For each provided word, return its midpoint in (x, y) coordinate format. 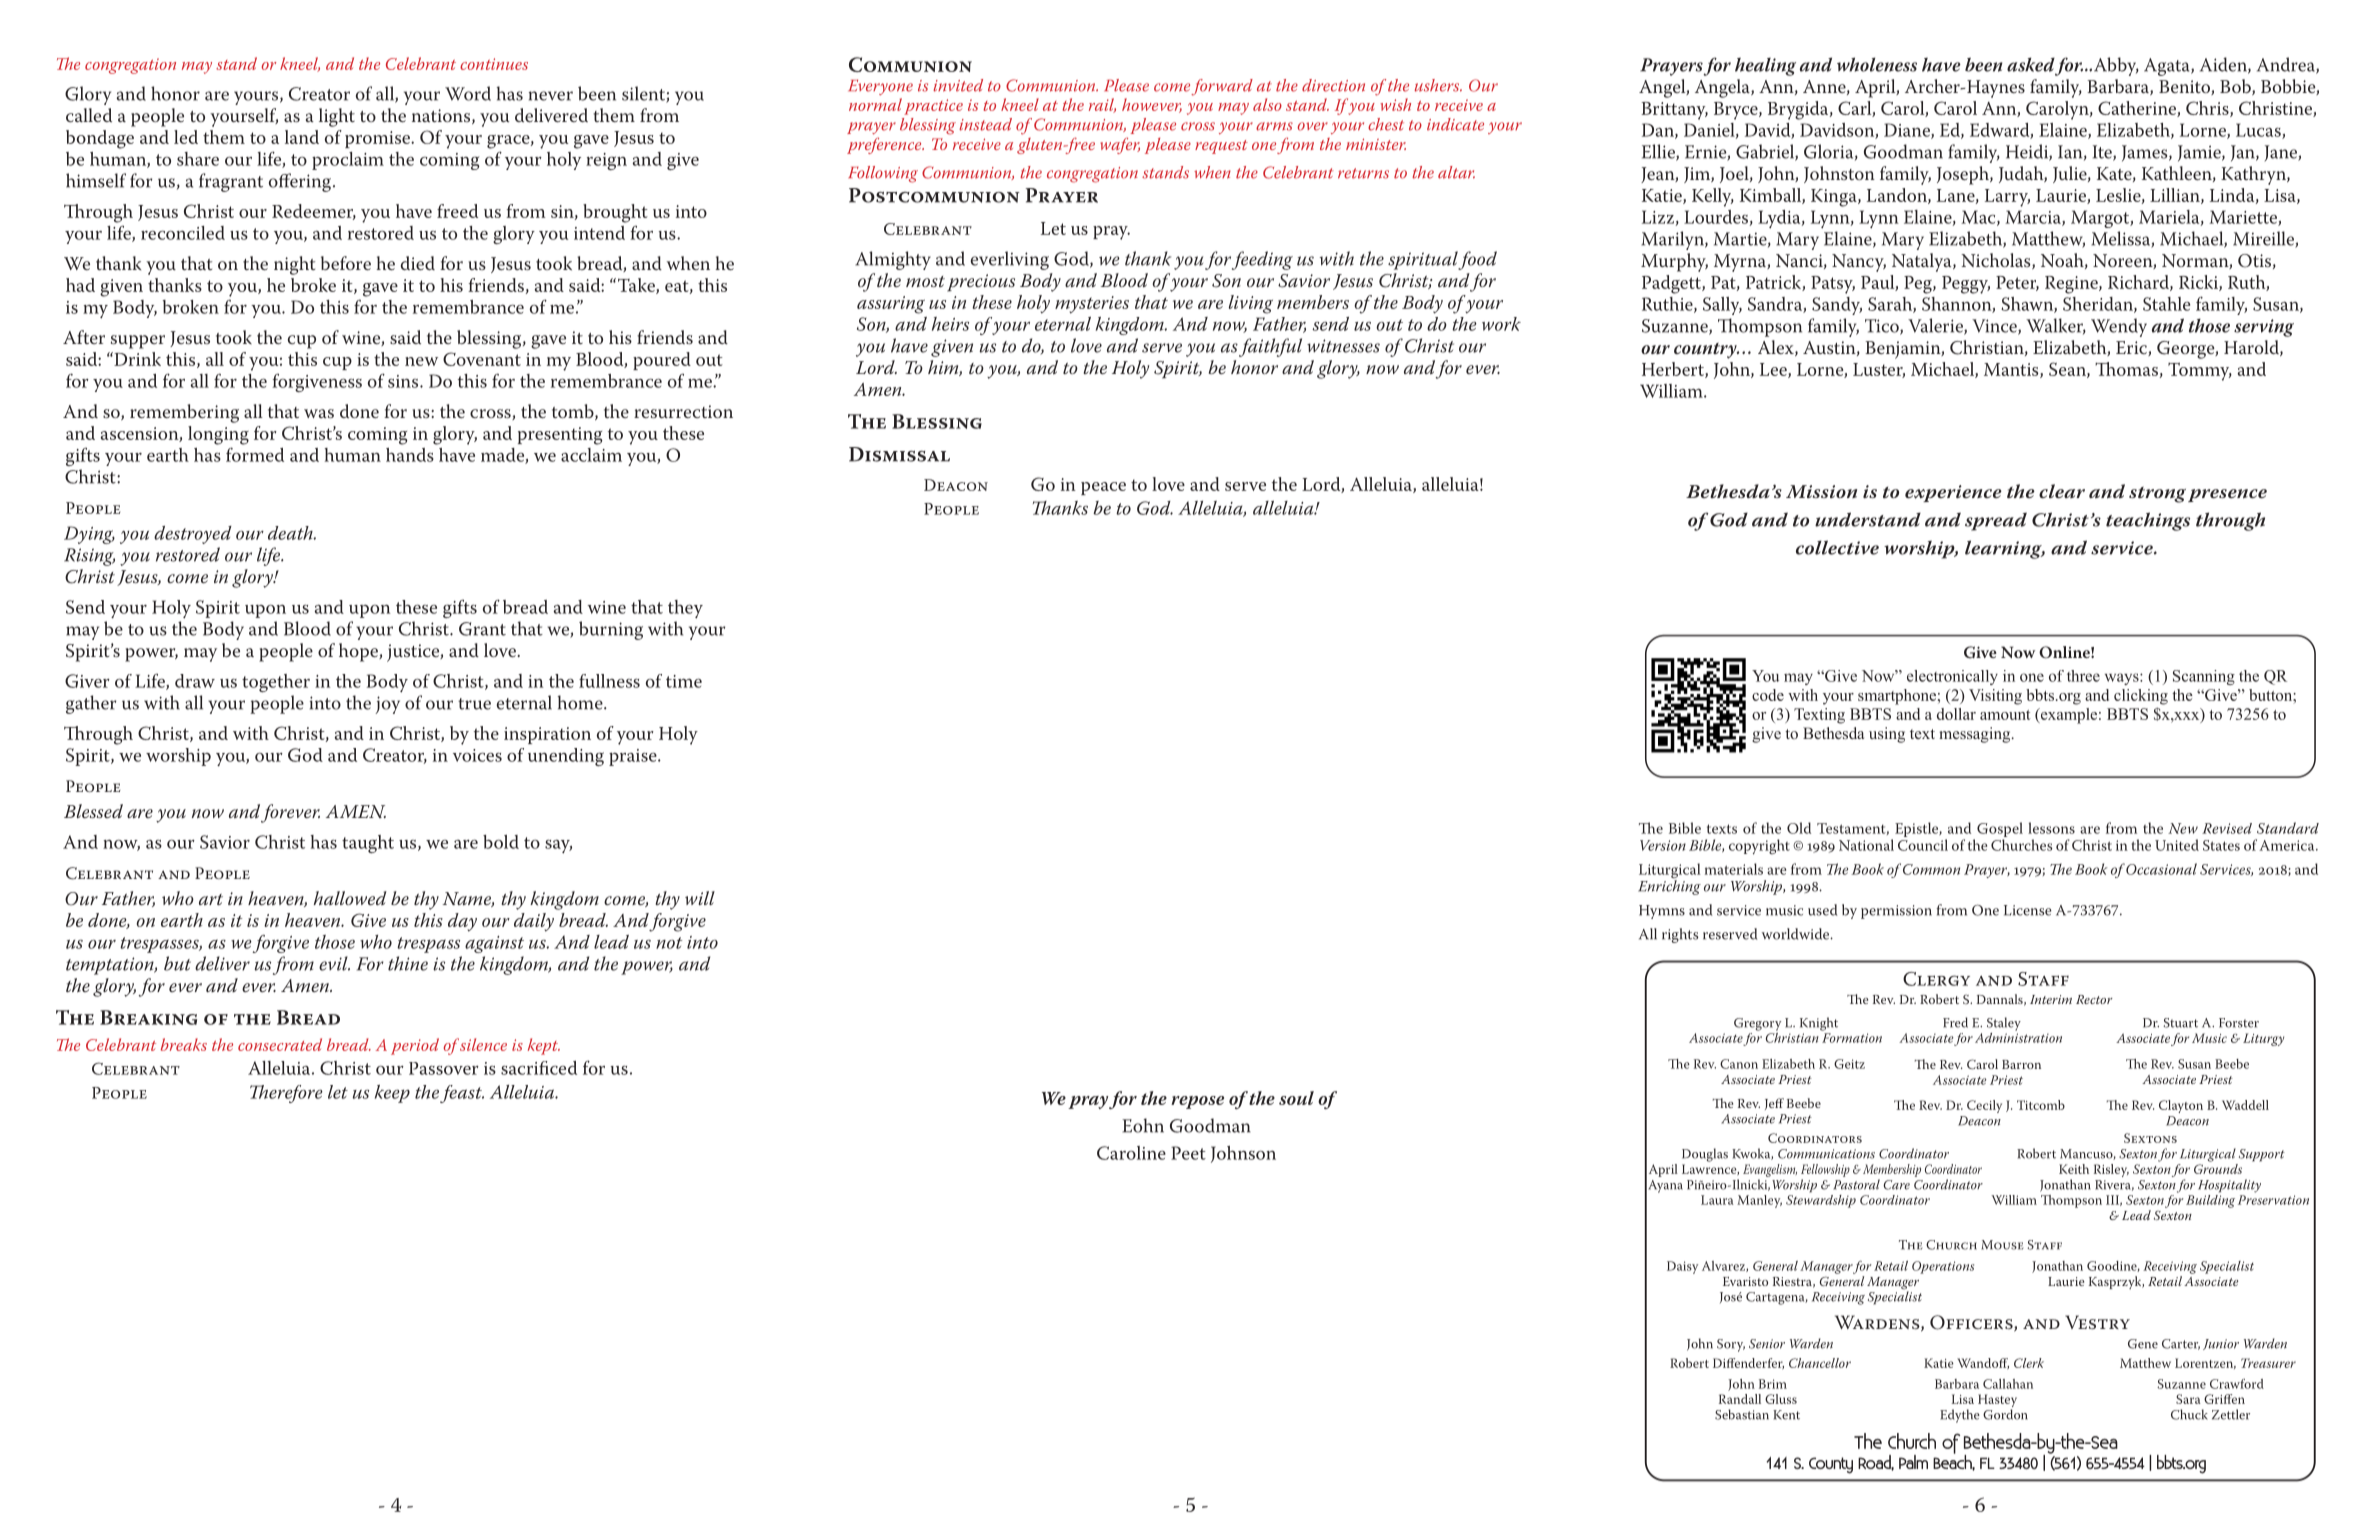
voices (477, 755)
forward (1222, 87)
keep (392, 1094)
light (337, 117)
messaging (1976, 735)
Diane (1908, 131)
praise (634, 757)
